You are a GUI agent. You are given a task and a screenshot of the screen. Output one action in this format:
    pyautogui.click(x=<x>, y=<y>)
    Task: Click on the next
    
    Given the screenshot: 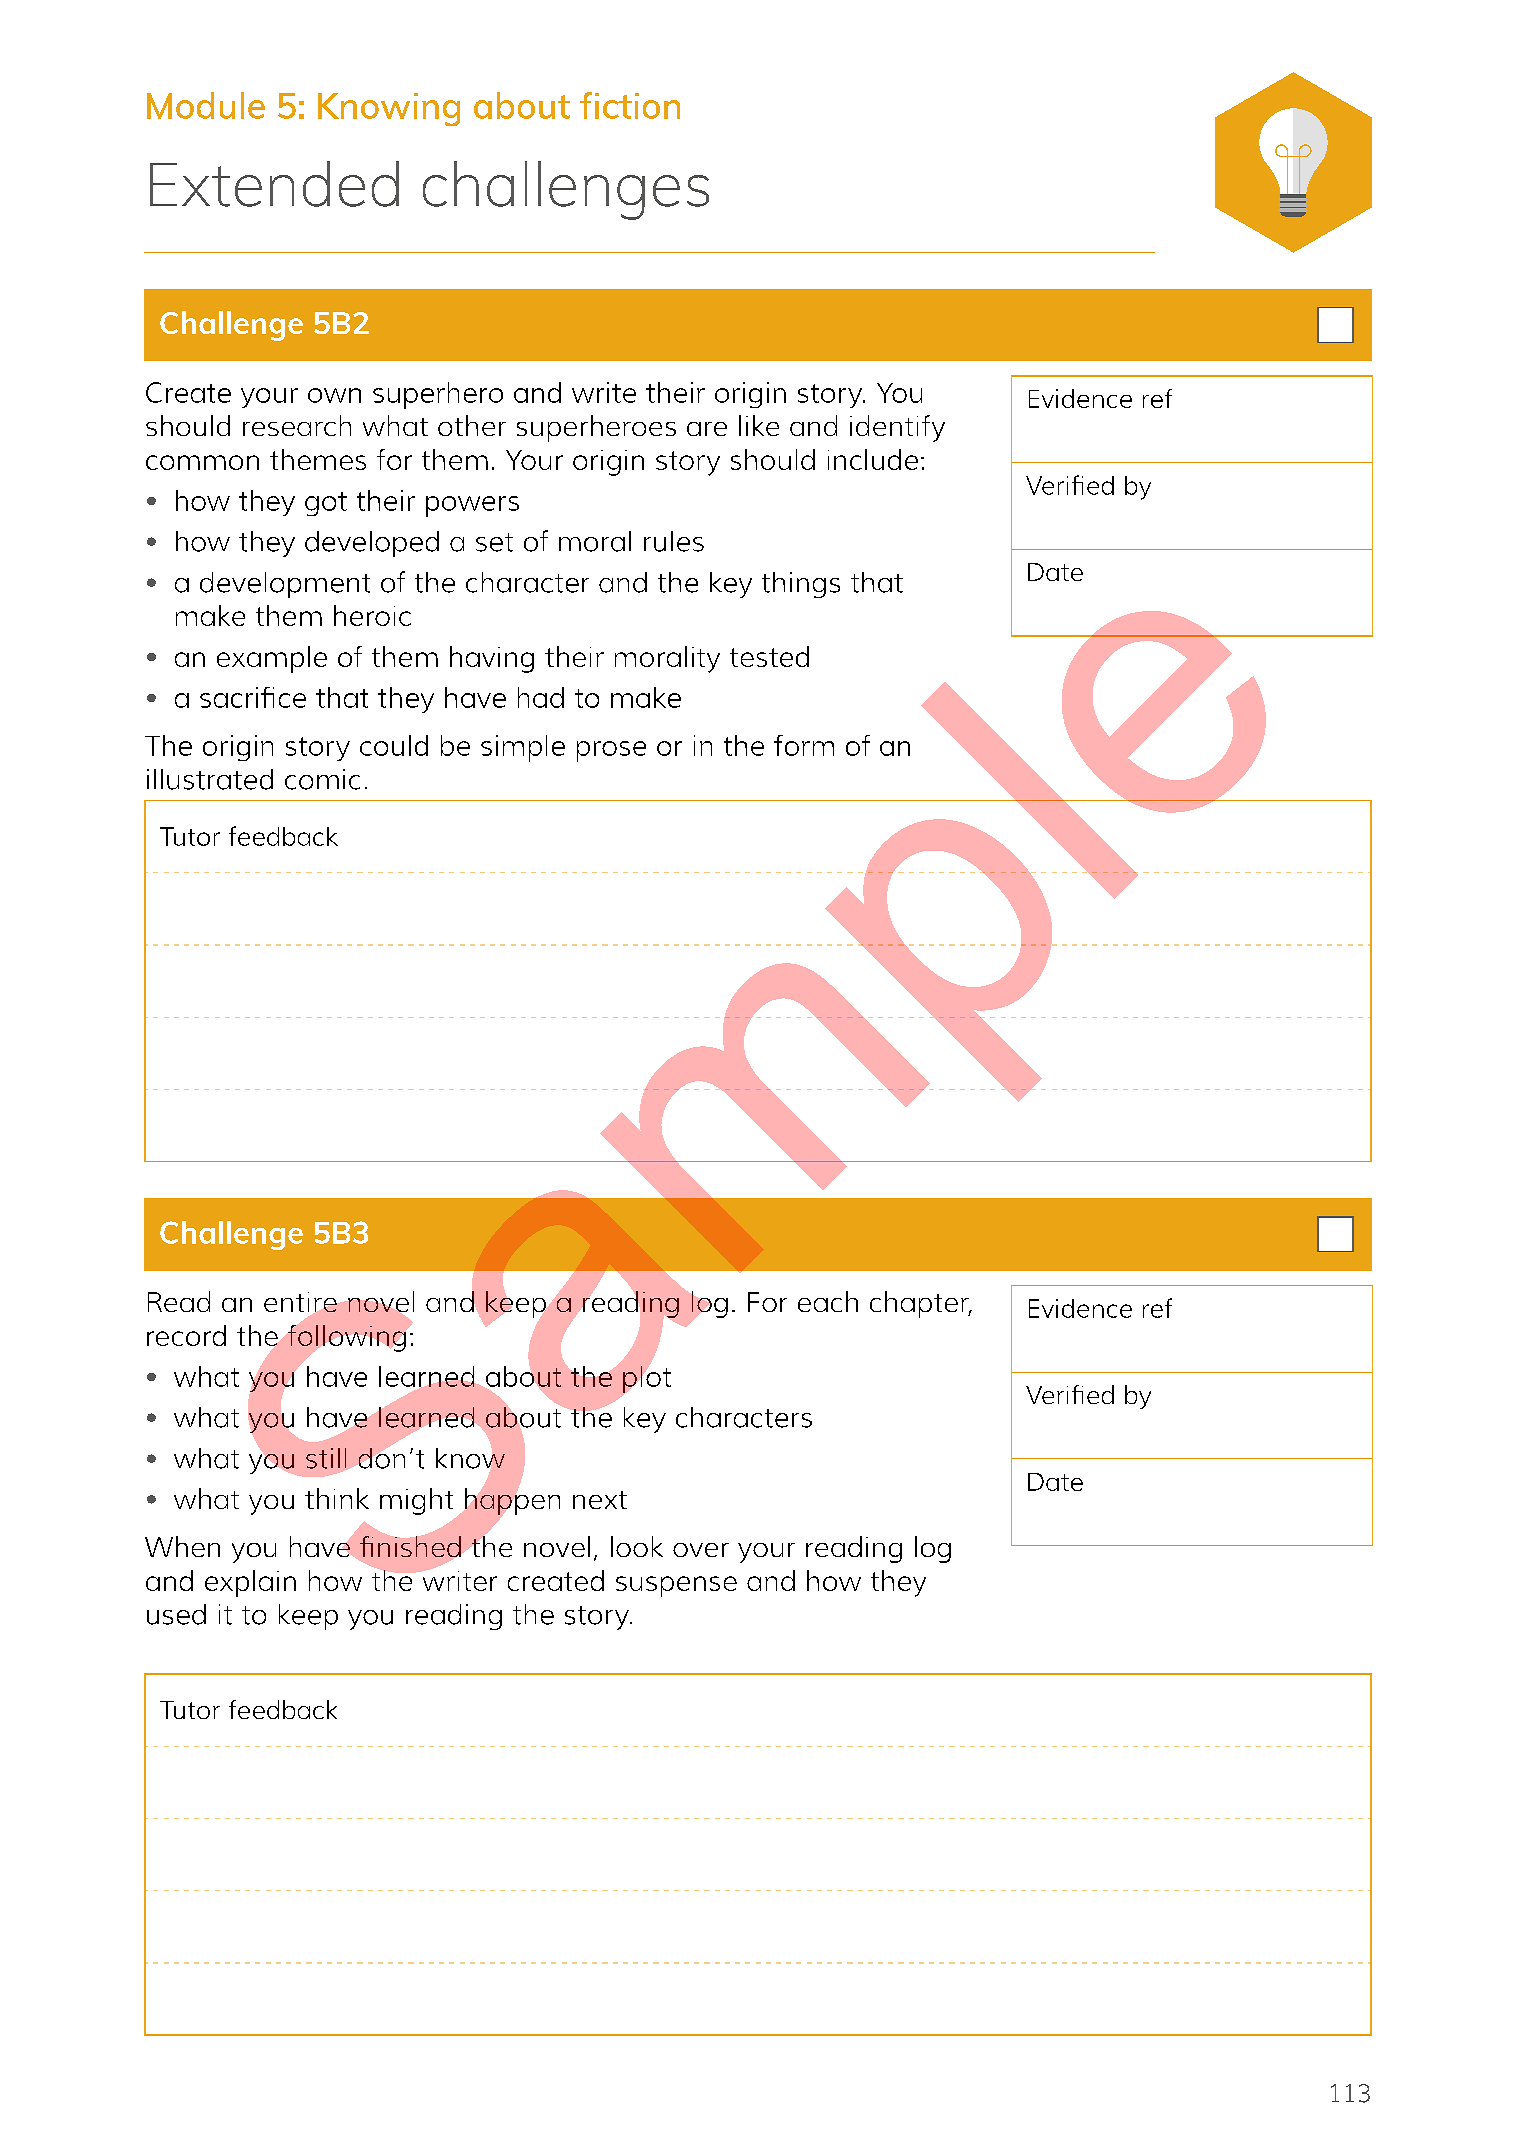 What is the action you would take?
    pyautogui.click(x=600, y=1500)
